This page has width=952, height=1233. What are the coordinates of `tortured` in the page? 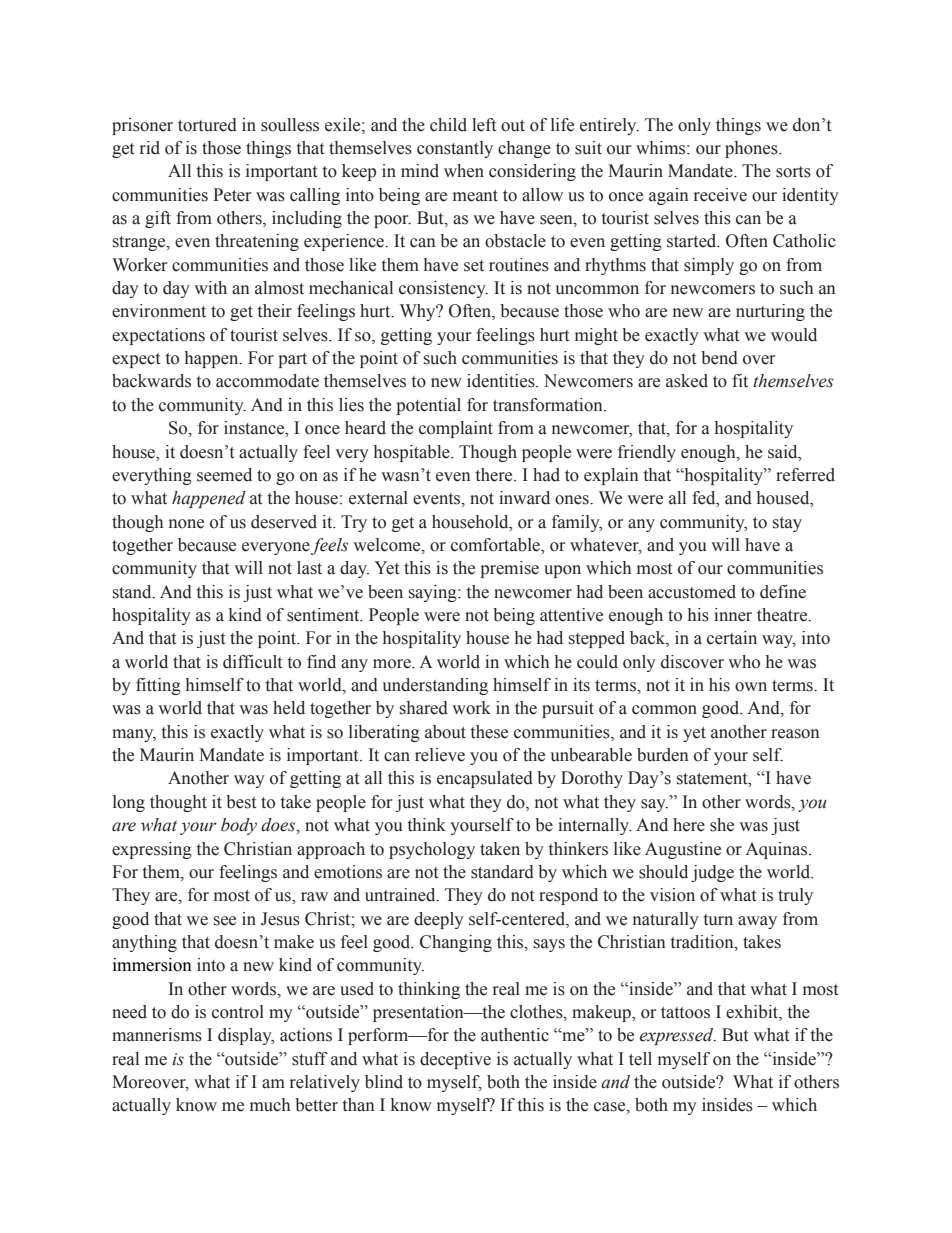 It's located at (207, 125).
